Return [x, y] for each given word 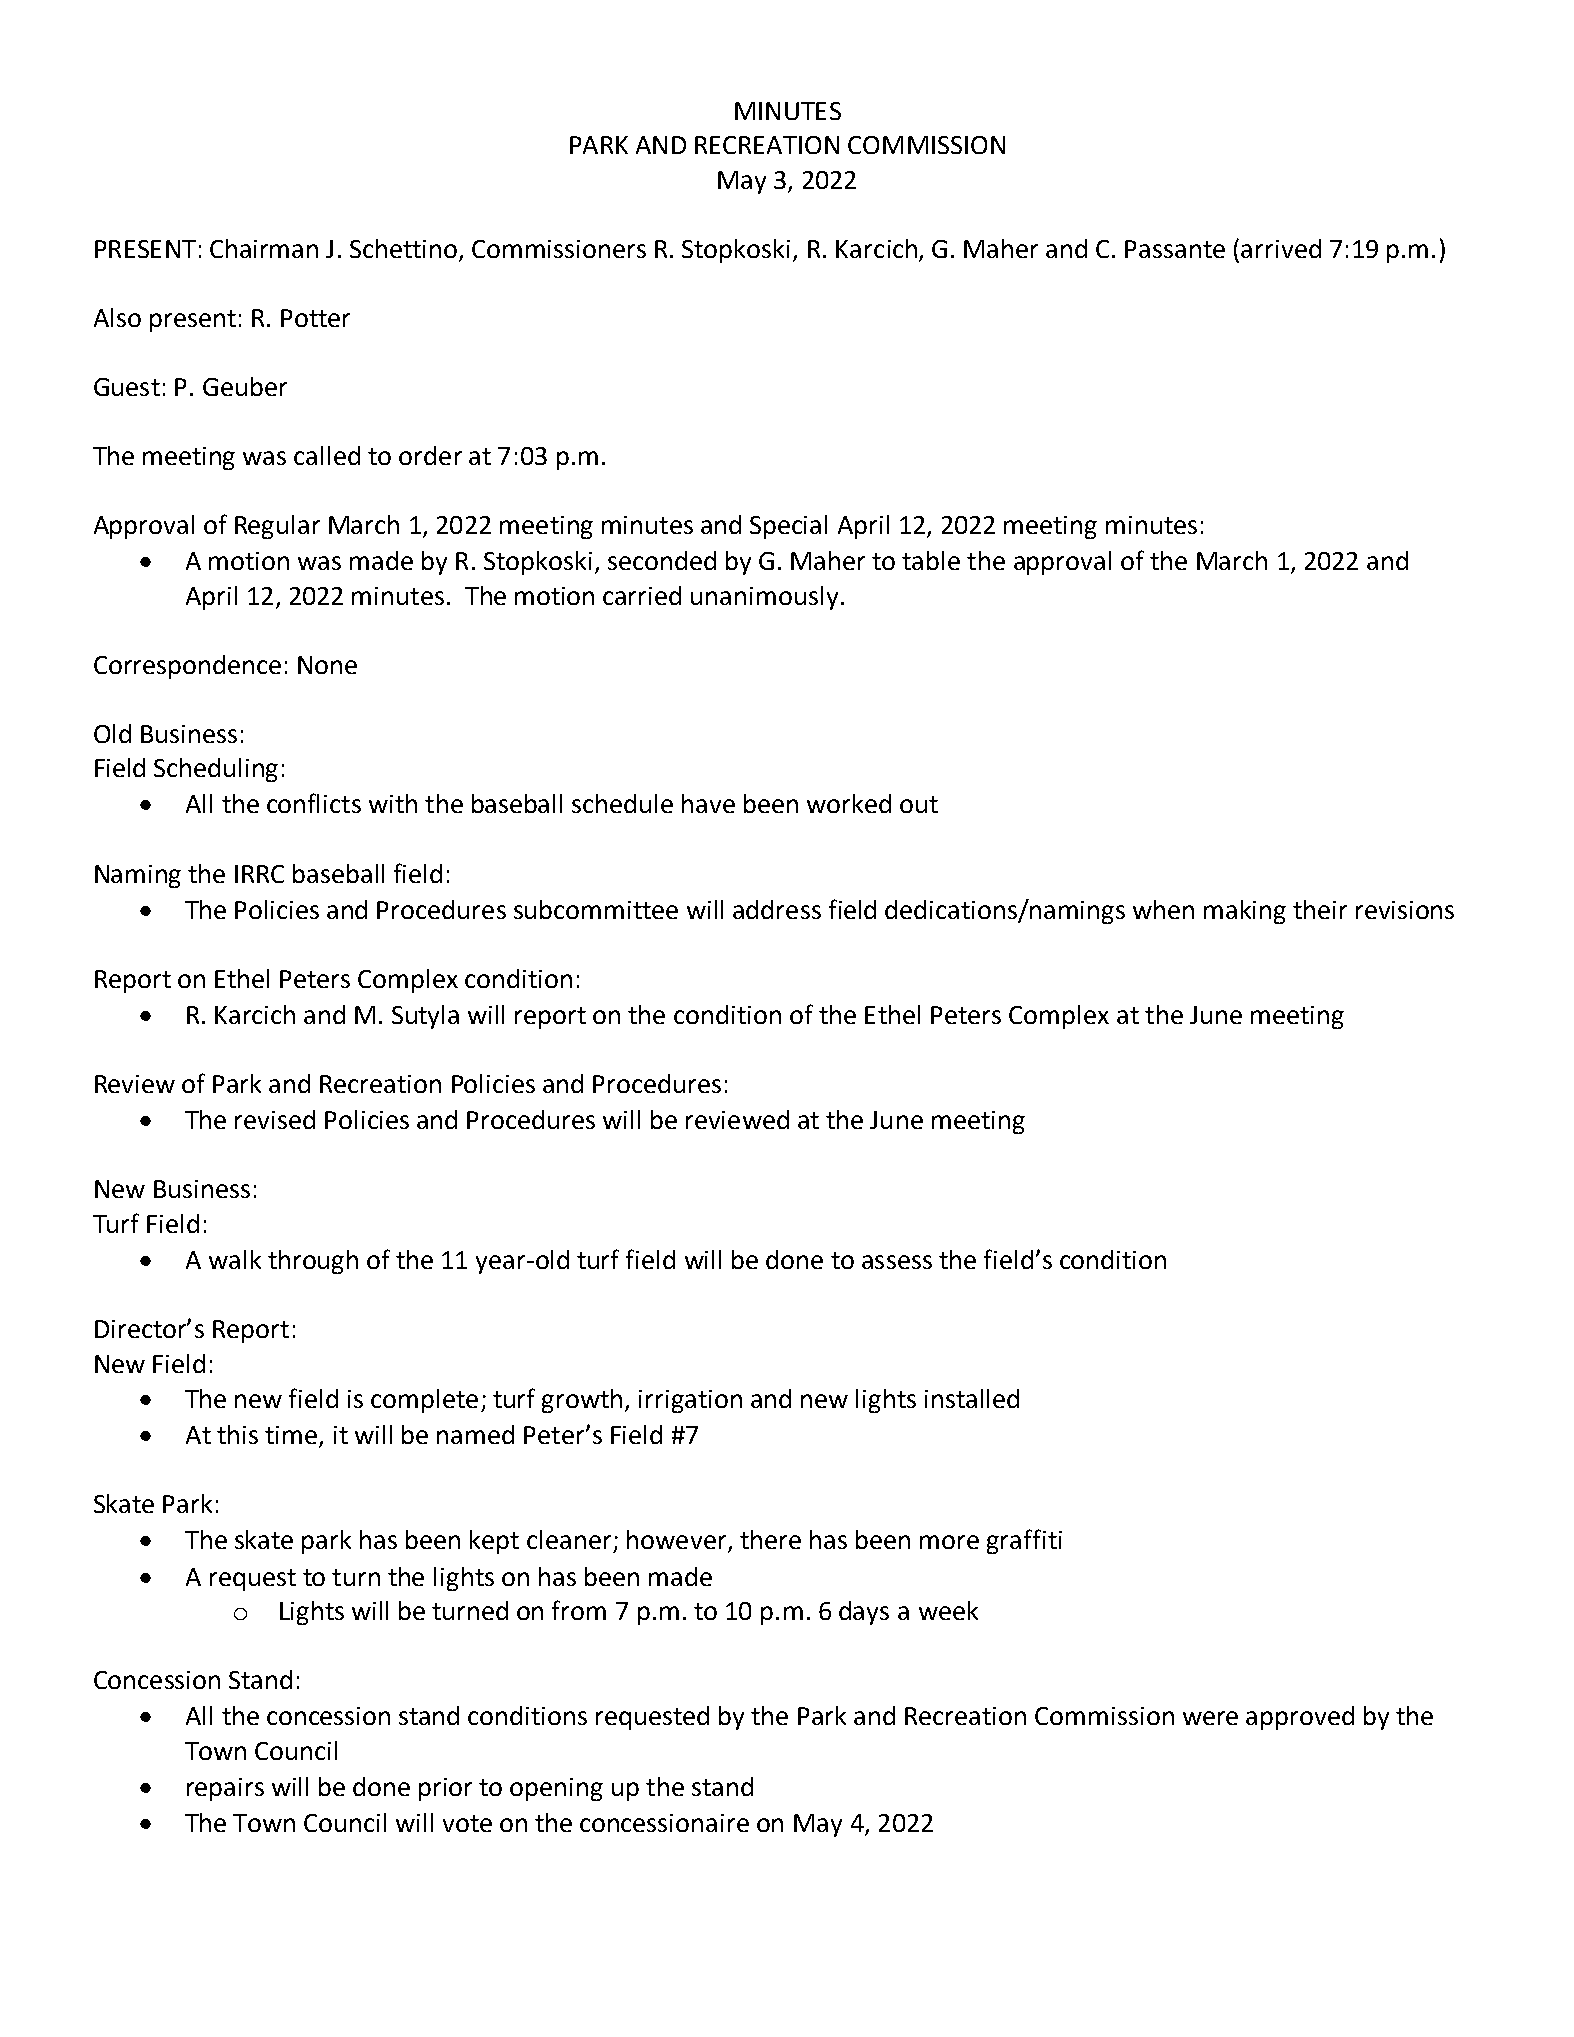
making [1245, 912]
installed [972, 1398]
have [708, 803]
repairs [225, 1789]
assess [897, 1262]
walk [235, 1259]
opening [556, 1789]
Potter [315, 318]
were [1210, 1718]
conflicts [314, 803]
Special [788, 527]
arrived [1281, 248]
